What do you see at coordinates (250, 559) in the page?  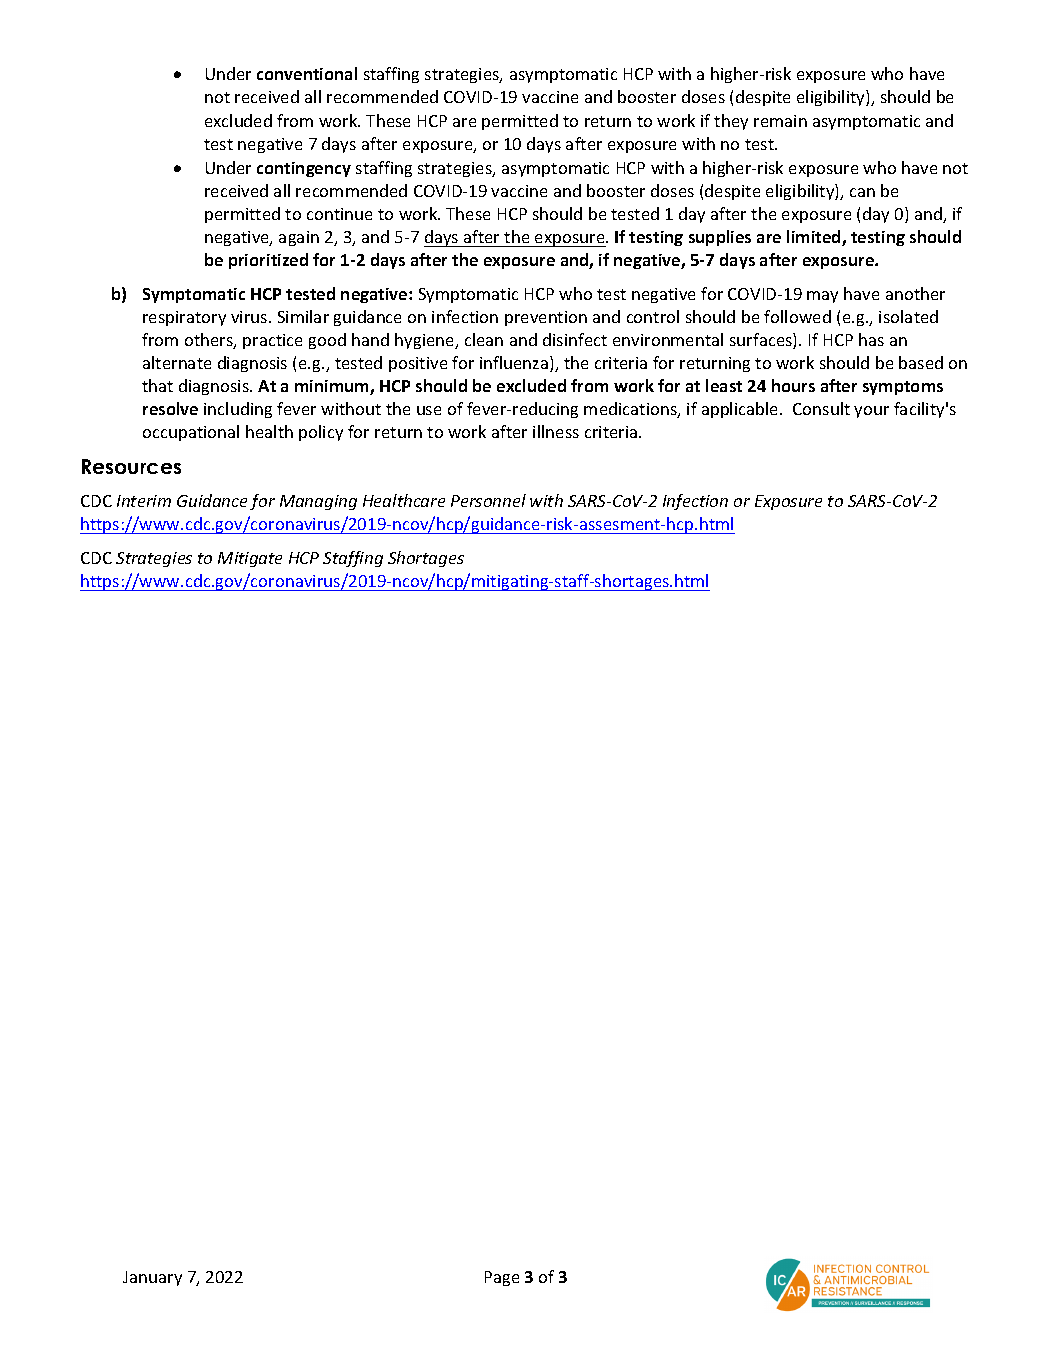 I see `Mitigate` at bounding box center [250, 559].
